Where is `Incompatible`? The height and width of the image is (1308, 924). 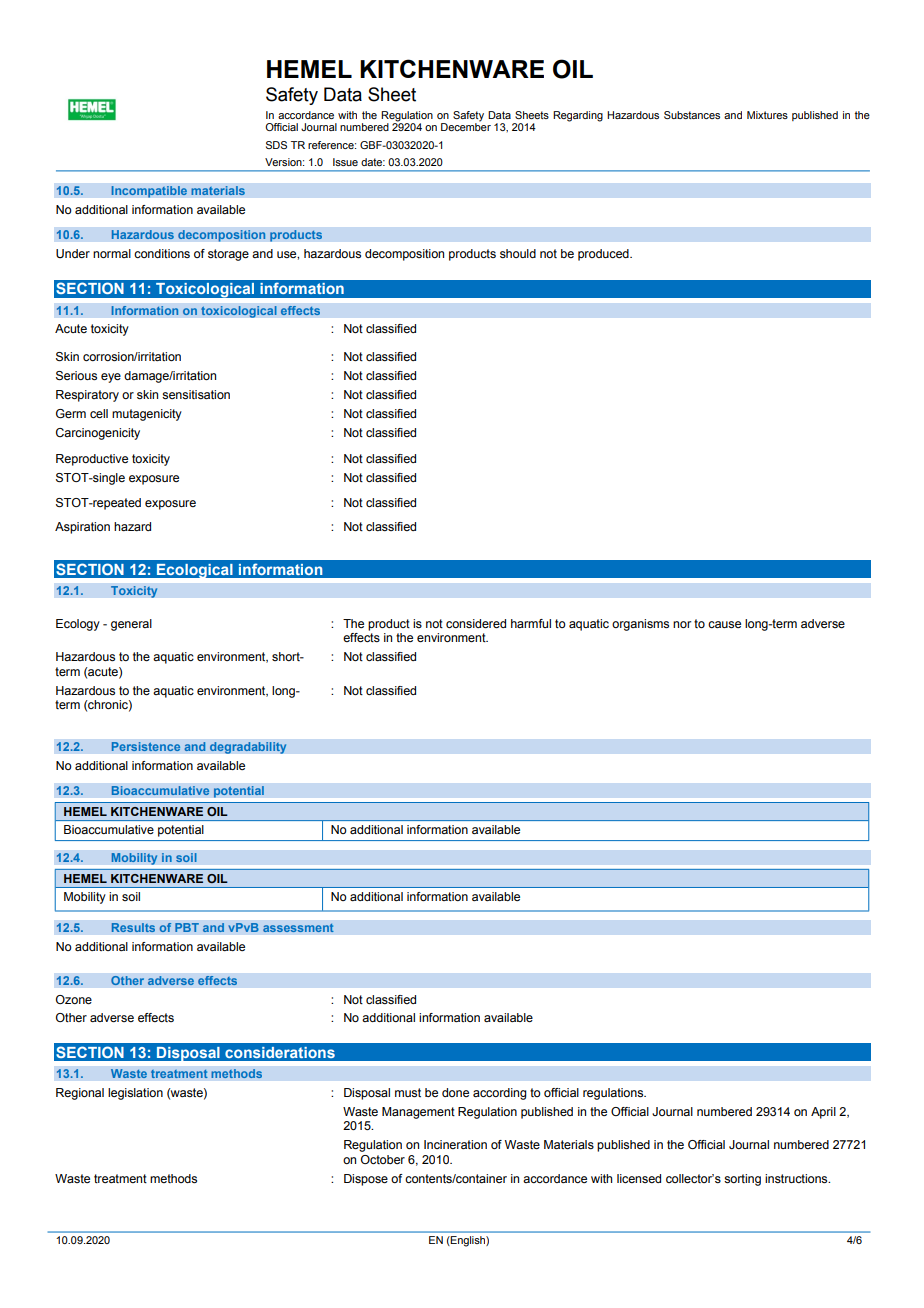 Incompatible is located at coordinates (149, 192).
